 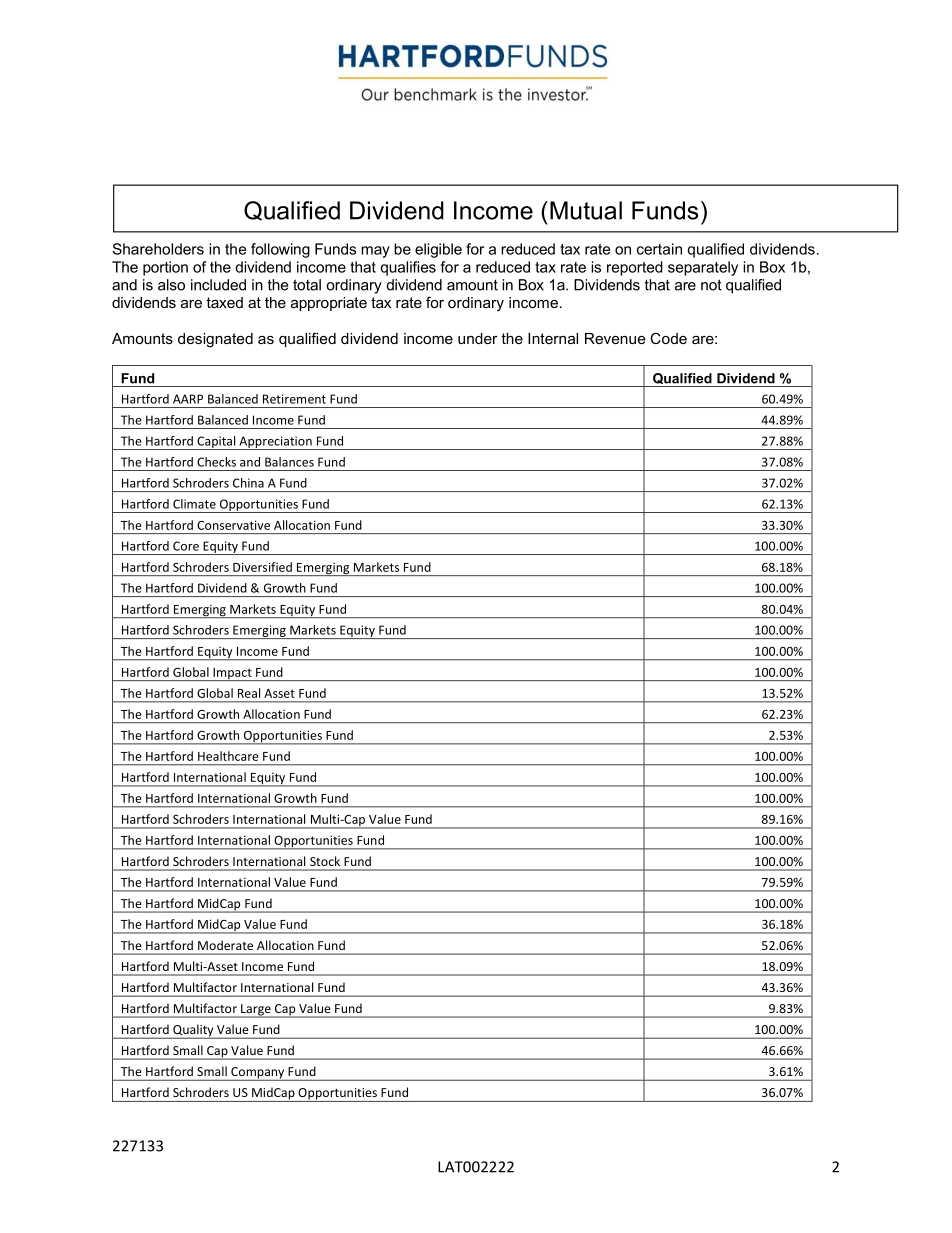 What do you see at coordinates (325, 861) in the screenshot?
I see `Stock` at bounding box center [325, 861].
